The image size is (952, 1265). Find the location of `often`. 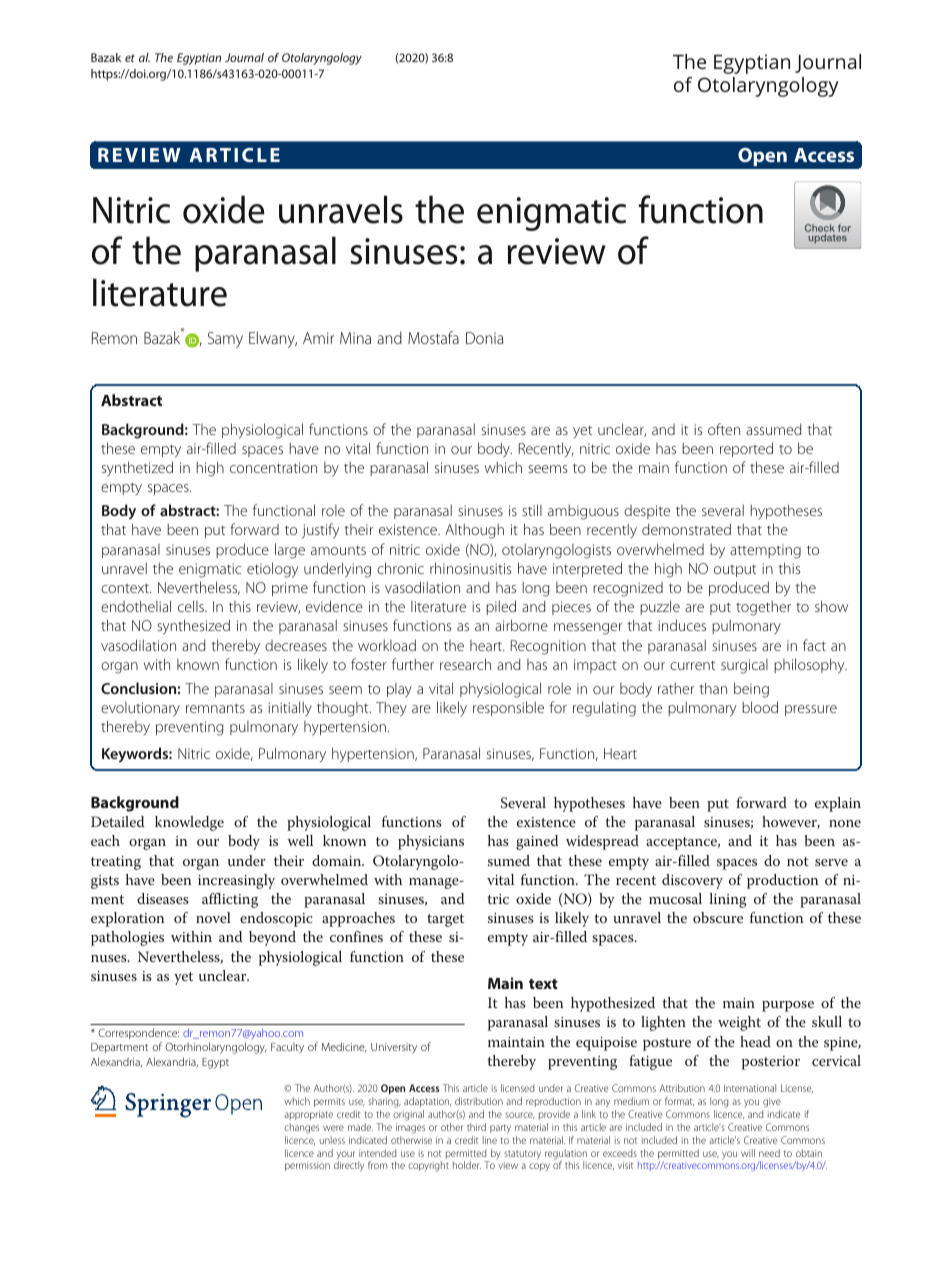

often is located at coordinates (724, 429).
